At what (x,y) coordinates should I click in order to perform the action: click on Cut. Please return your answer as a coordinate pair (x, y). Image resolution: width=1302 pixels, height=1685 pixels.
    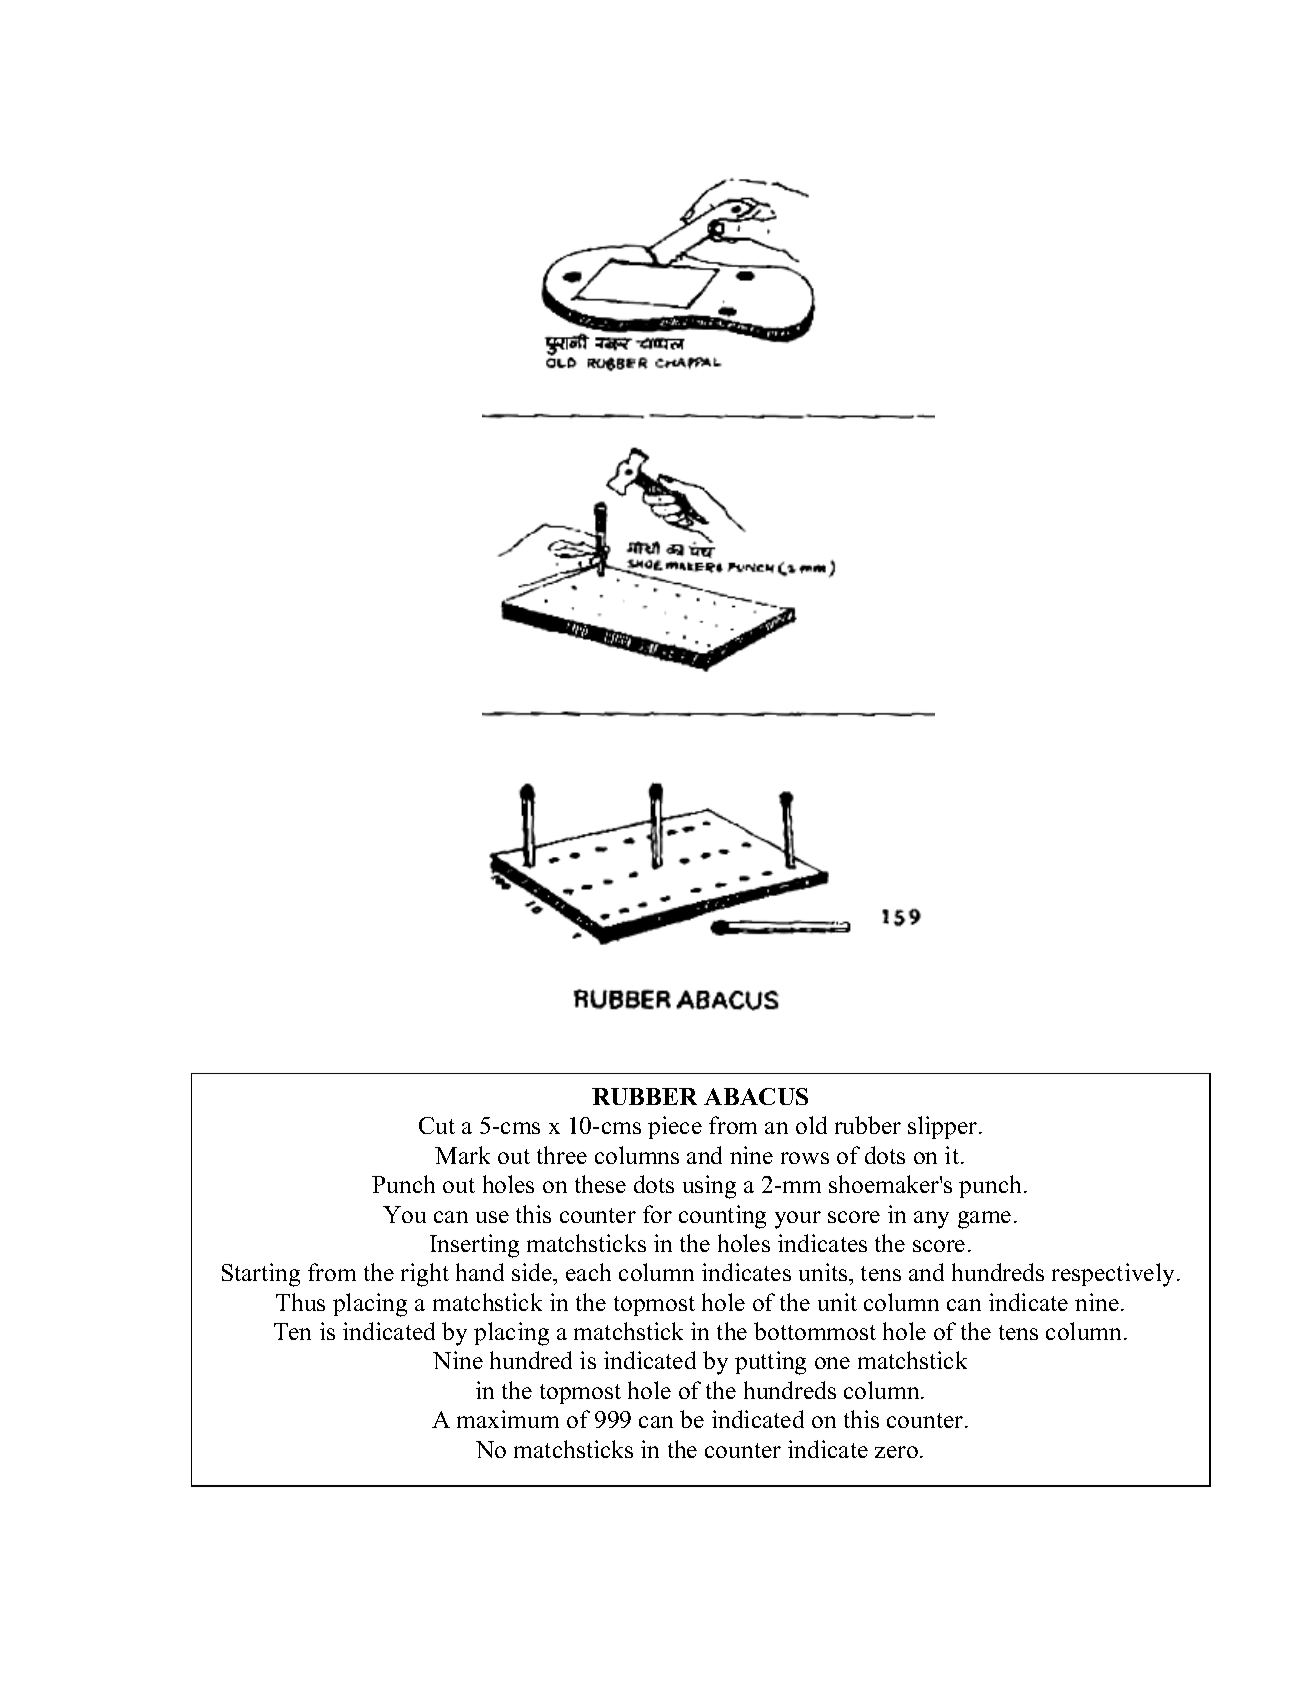
    Looking at the image, I should click on (437, 1125).
